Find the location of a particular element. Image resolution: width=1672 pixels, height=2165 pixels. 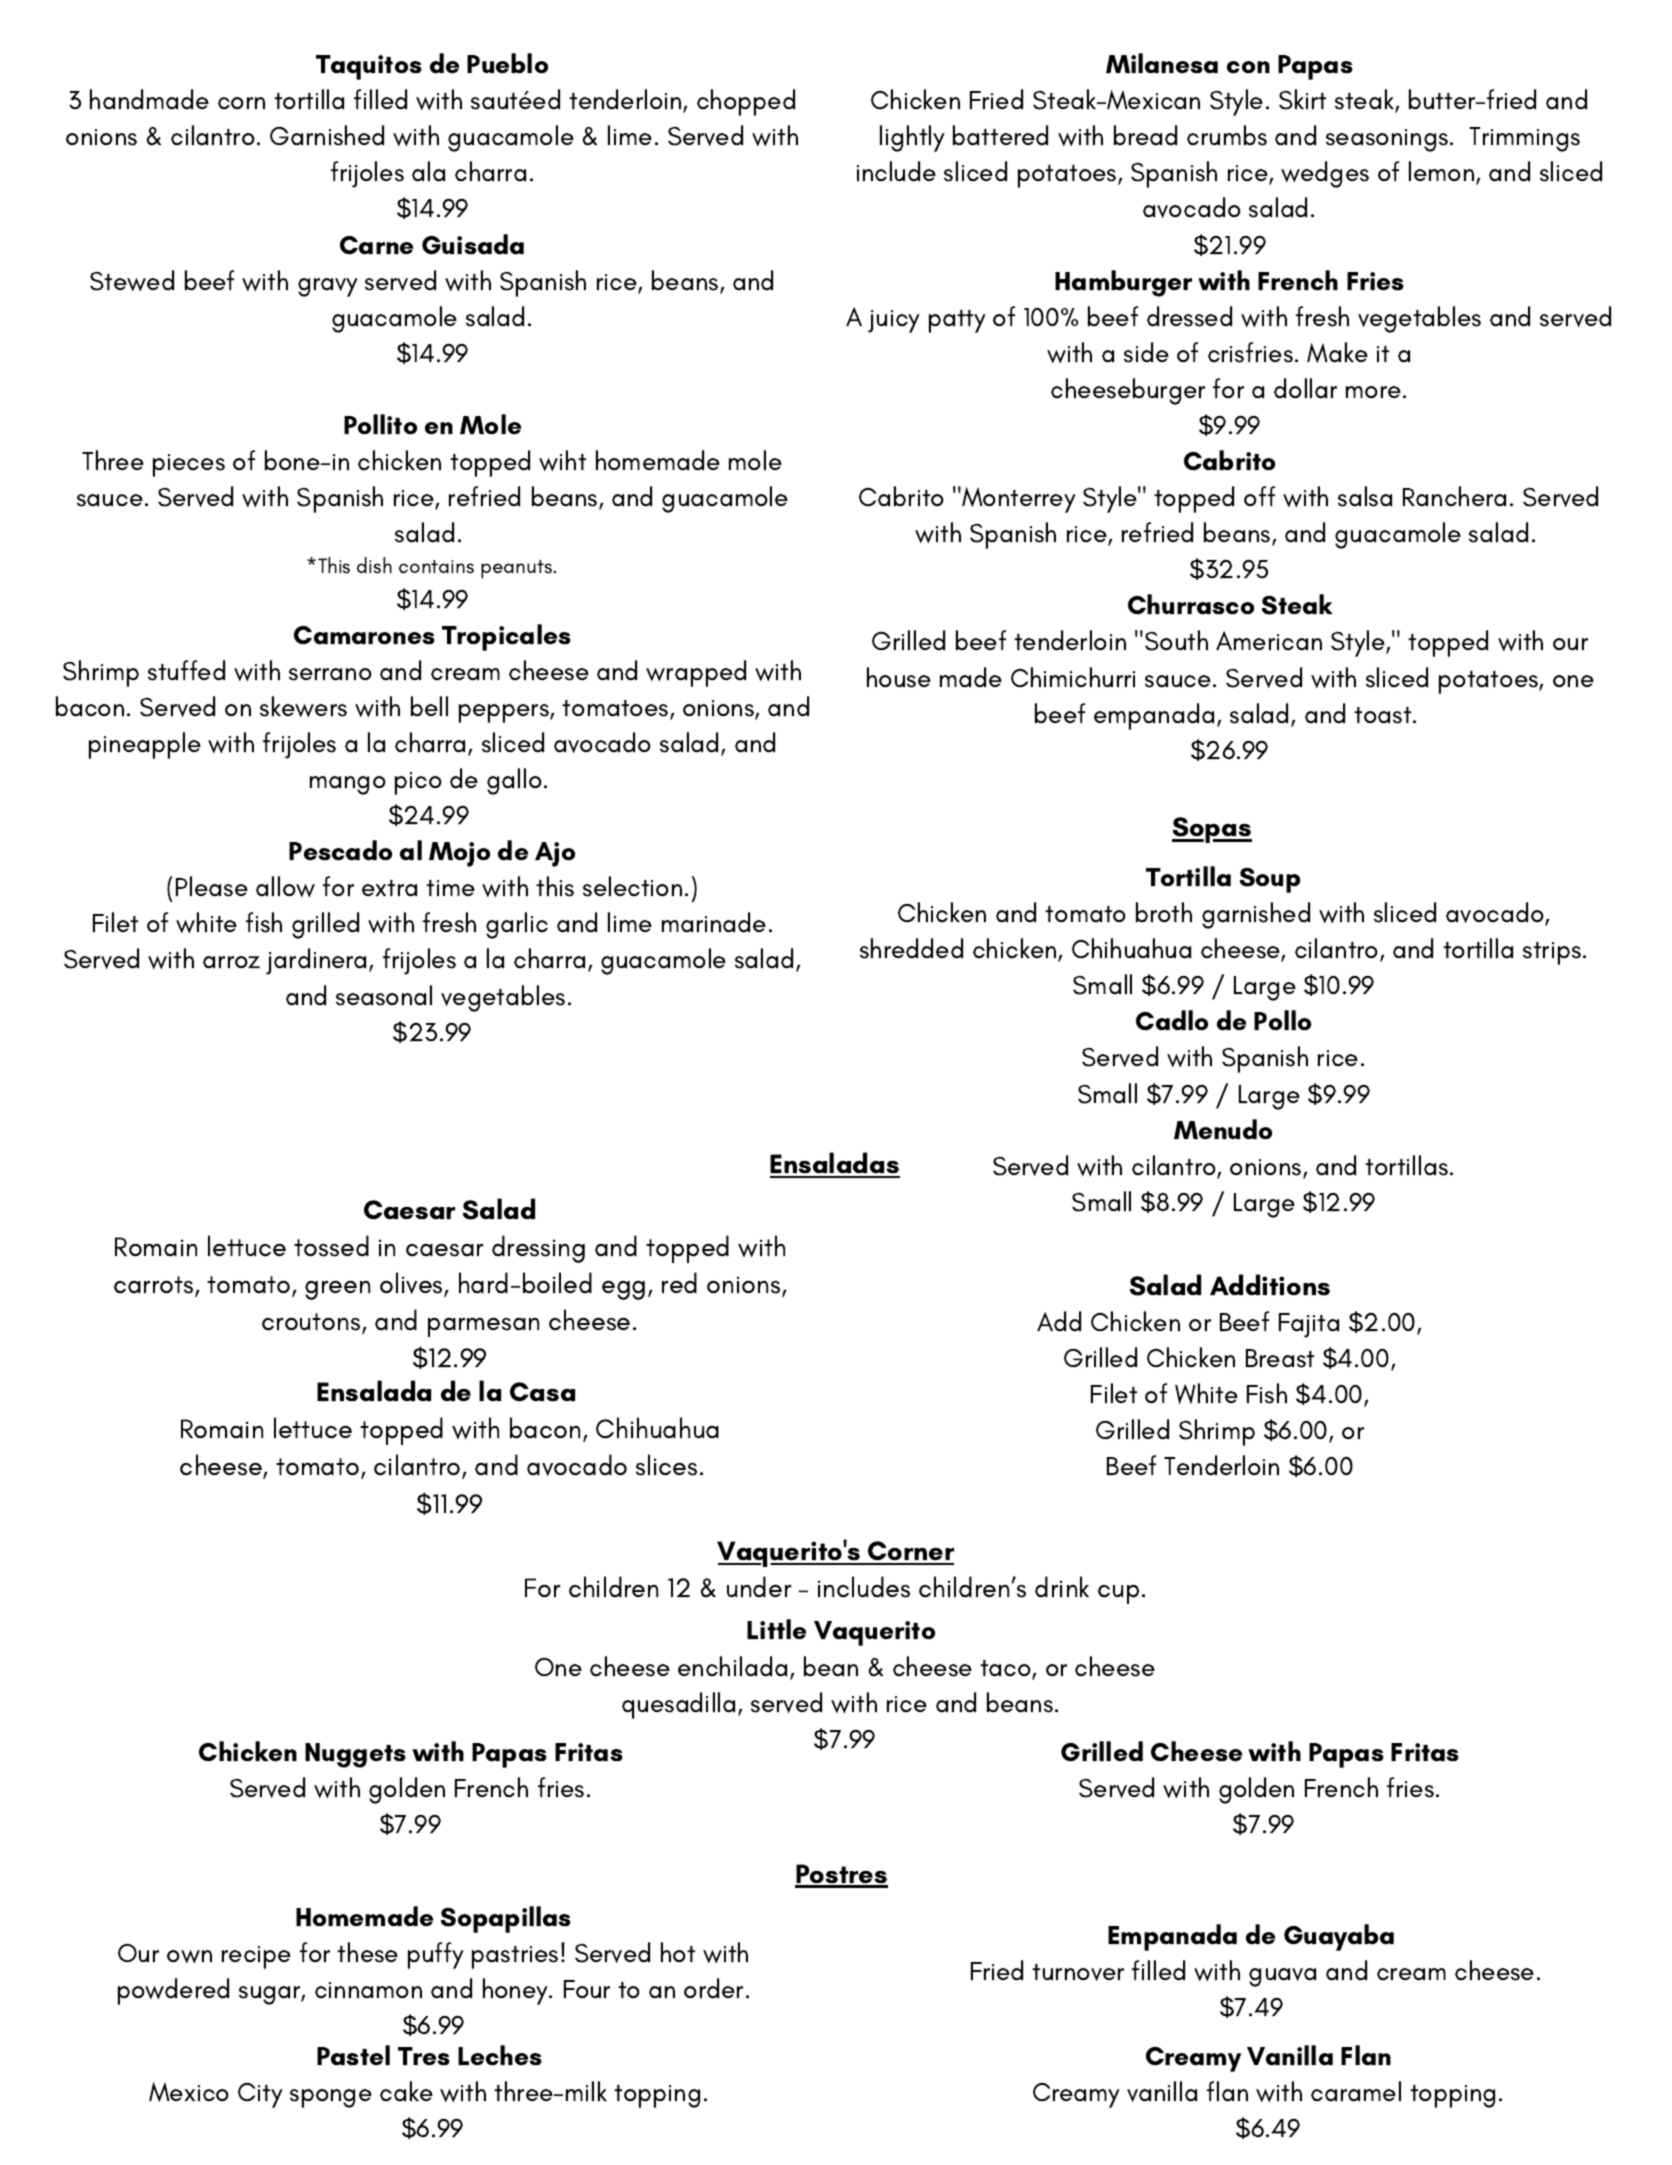

croutons is located at coordinates (312, 1323).
